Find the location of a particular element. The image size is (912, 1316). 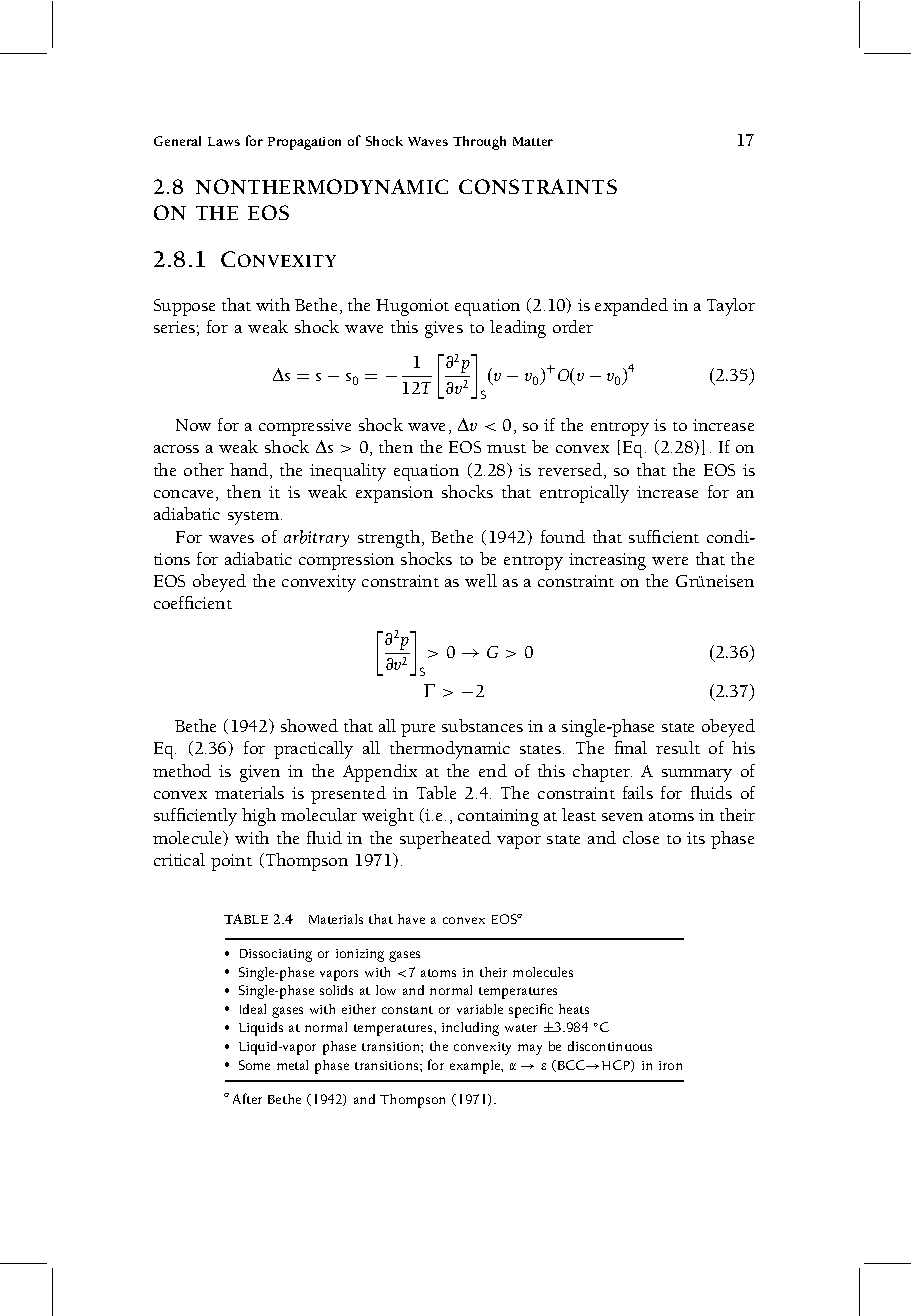

Some is located at coordinates (254, 1065).
